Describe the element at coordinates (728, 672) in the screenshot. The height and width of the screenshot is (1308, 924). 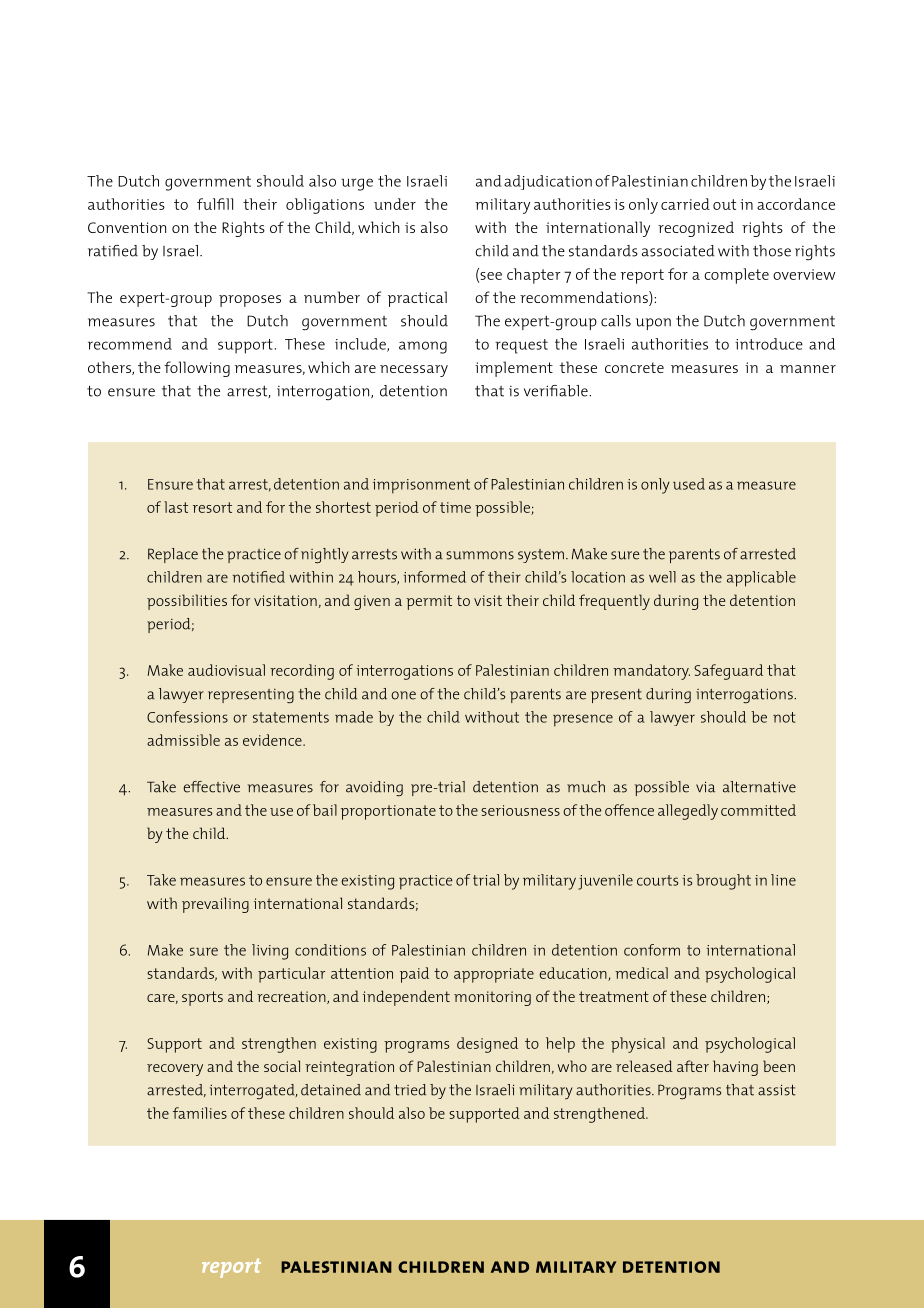
I see `Safeguard` at that location.
